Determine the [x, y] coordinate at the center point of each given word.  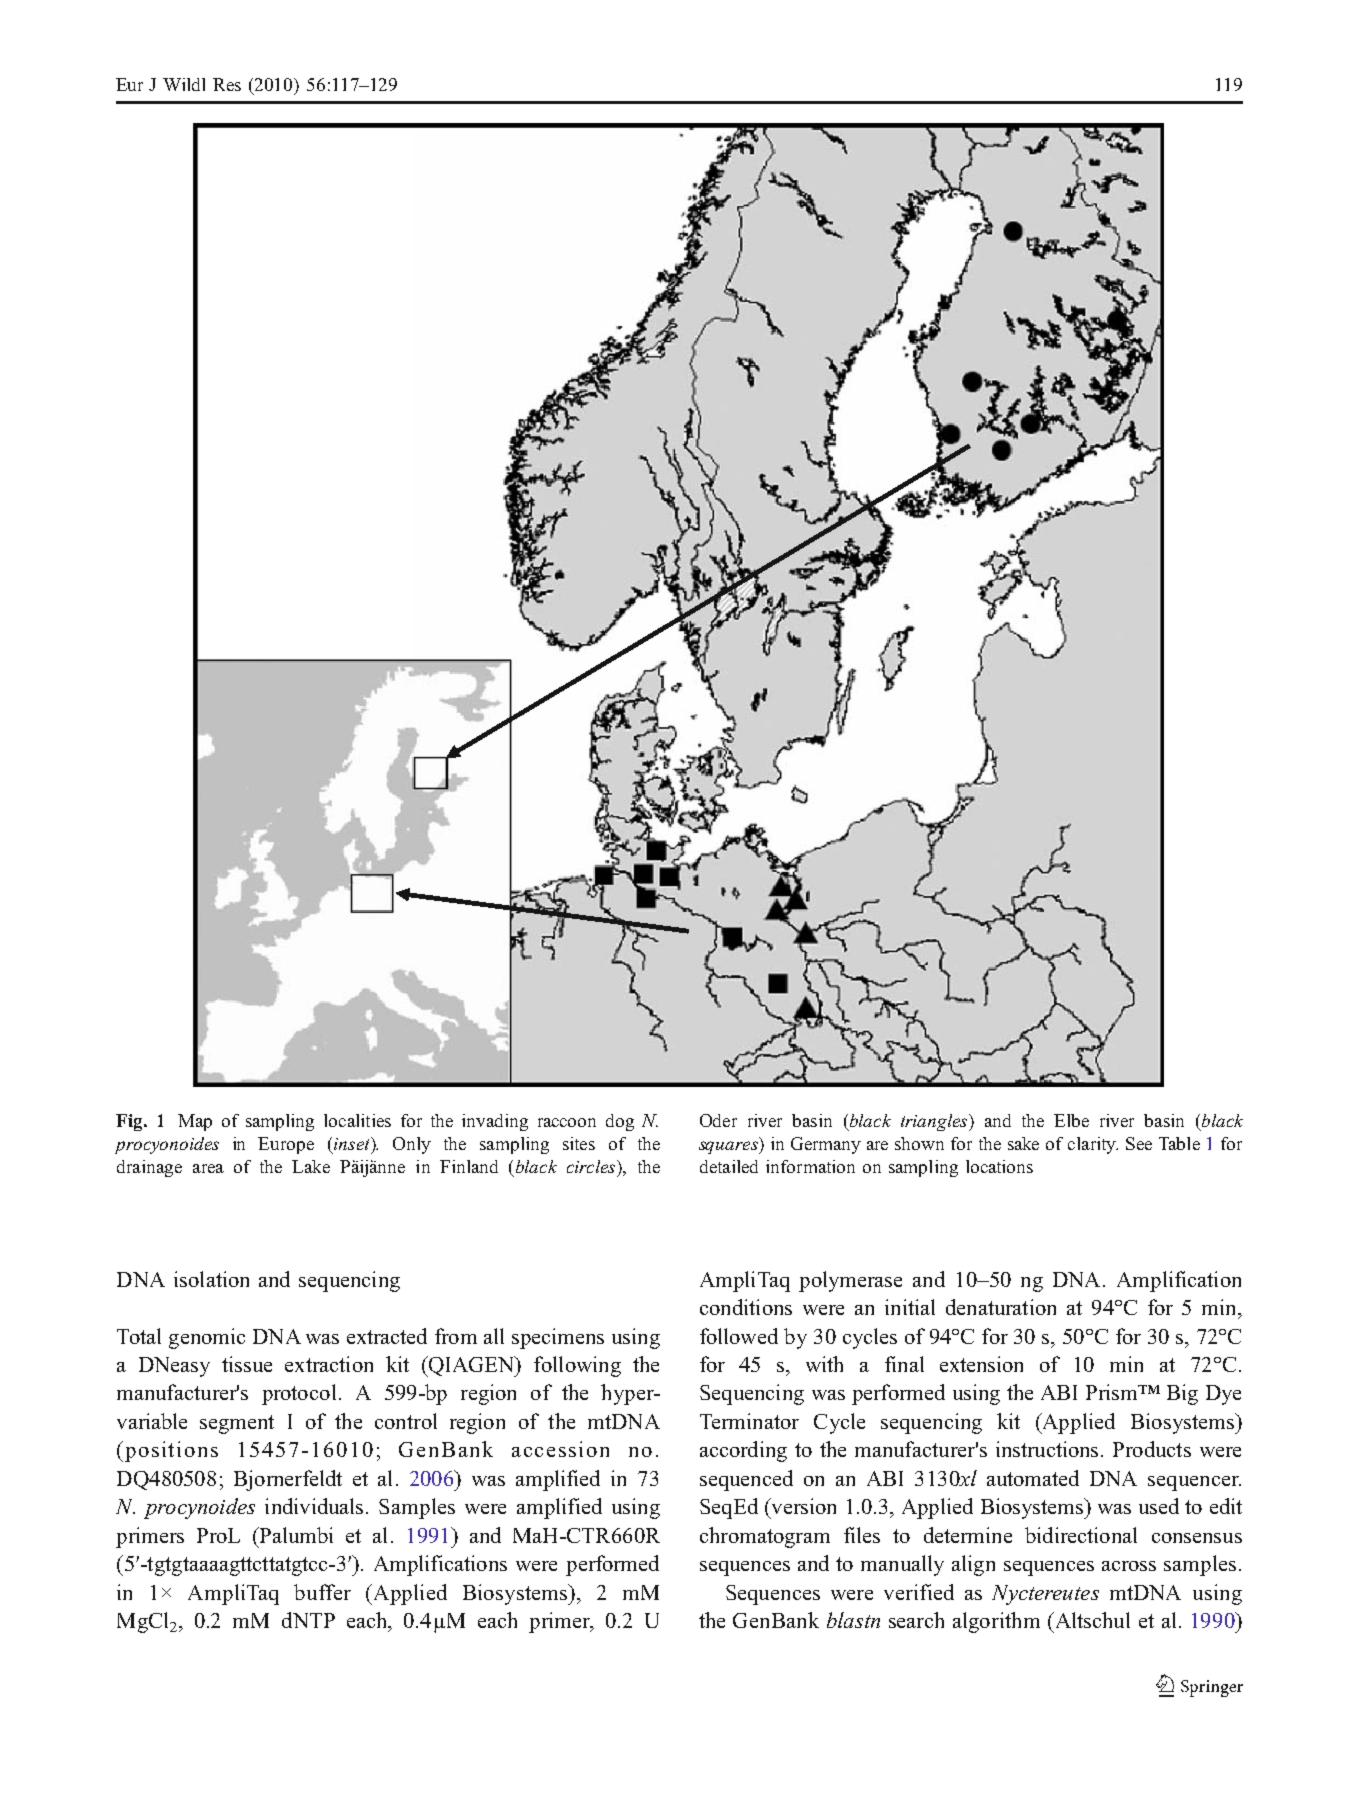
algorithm [996, 1622]
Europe [286, 1145]
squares [729, 1147]
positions [171, 1451]
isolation [211, 1279]
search [916, 1620]
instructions [1047, 1449]
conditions [746, 1307]
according [743, 1451]
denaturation [1001, 1307]
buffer [322, 1592]
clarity [1093, 1145]
